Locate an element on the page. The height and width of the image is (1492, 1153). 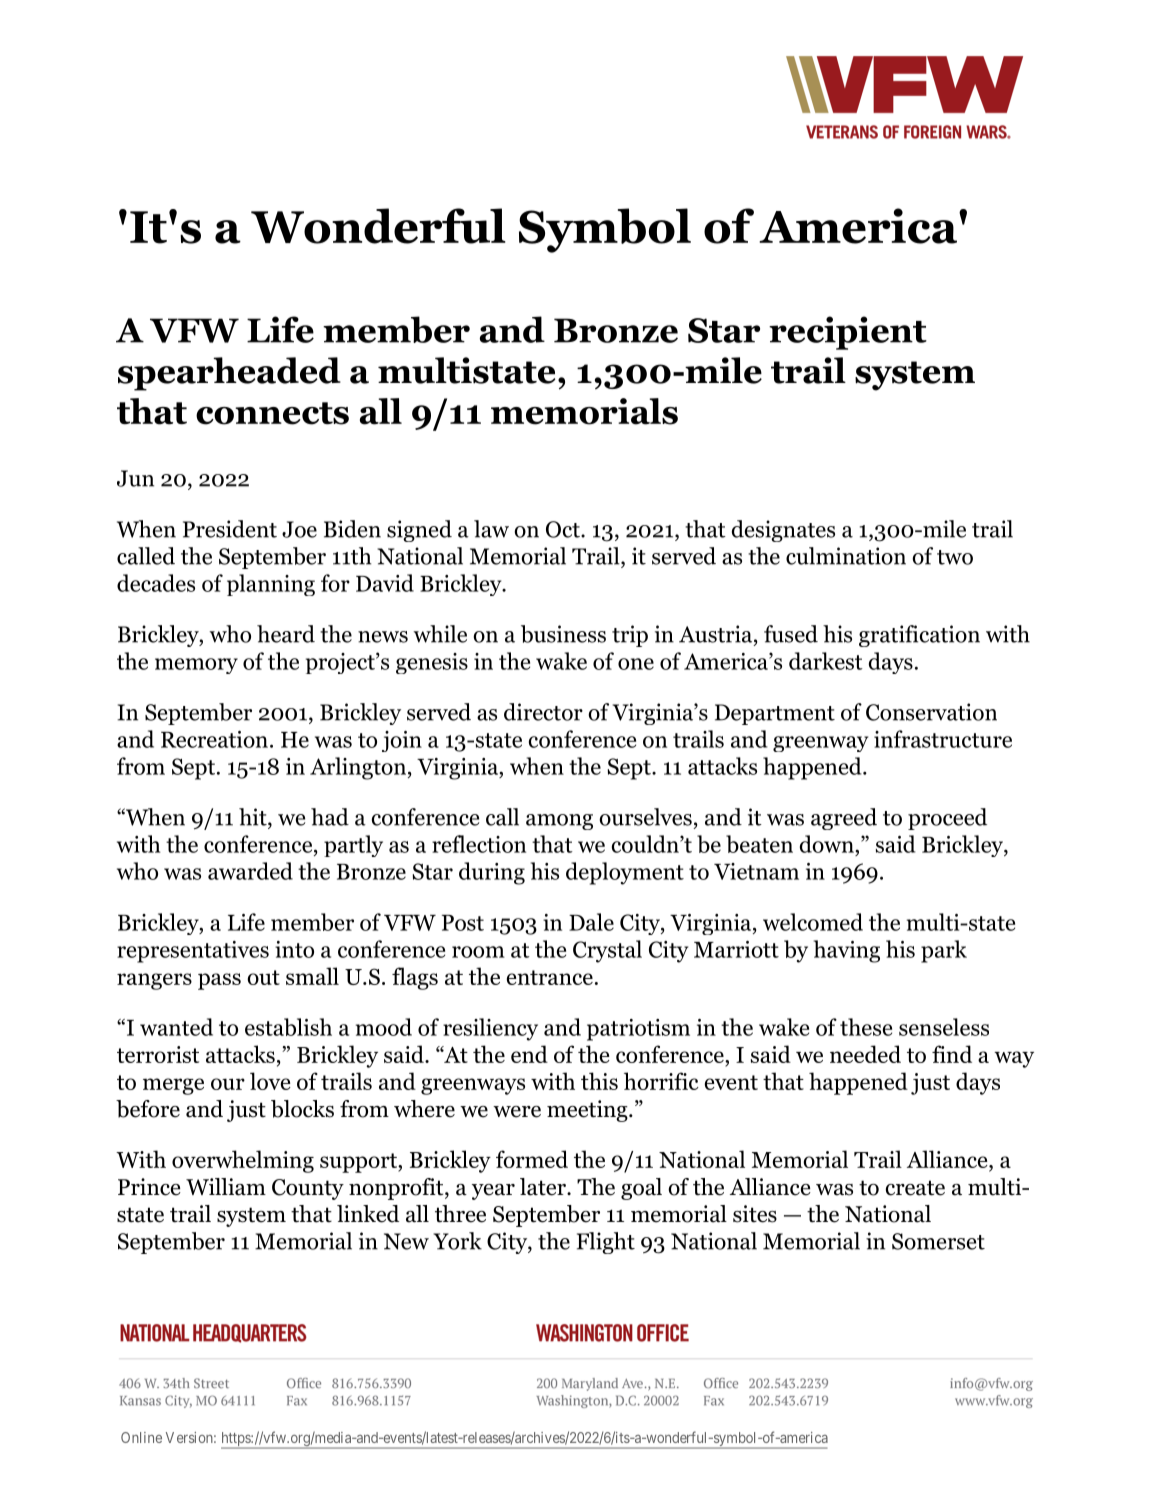
awarded is located at coordinates (250, 871).
